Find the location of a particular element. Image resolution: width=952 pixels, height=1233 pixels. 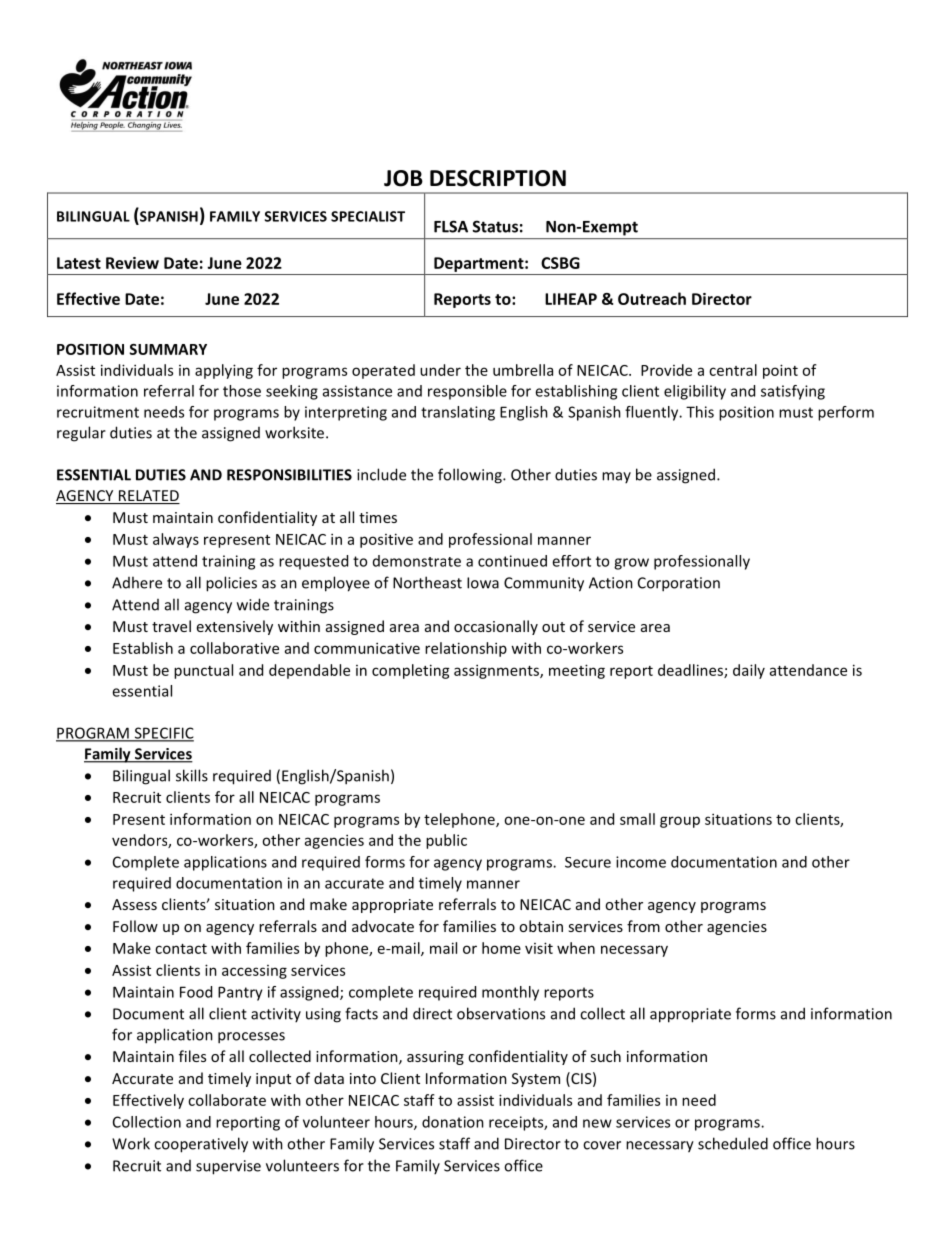

Outreach is located at coordinates (652, 298).
